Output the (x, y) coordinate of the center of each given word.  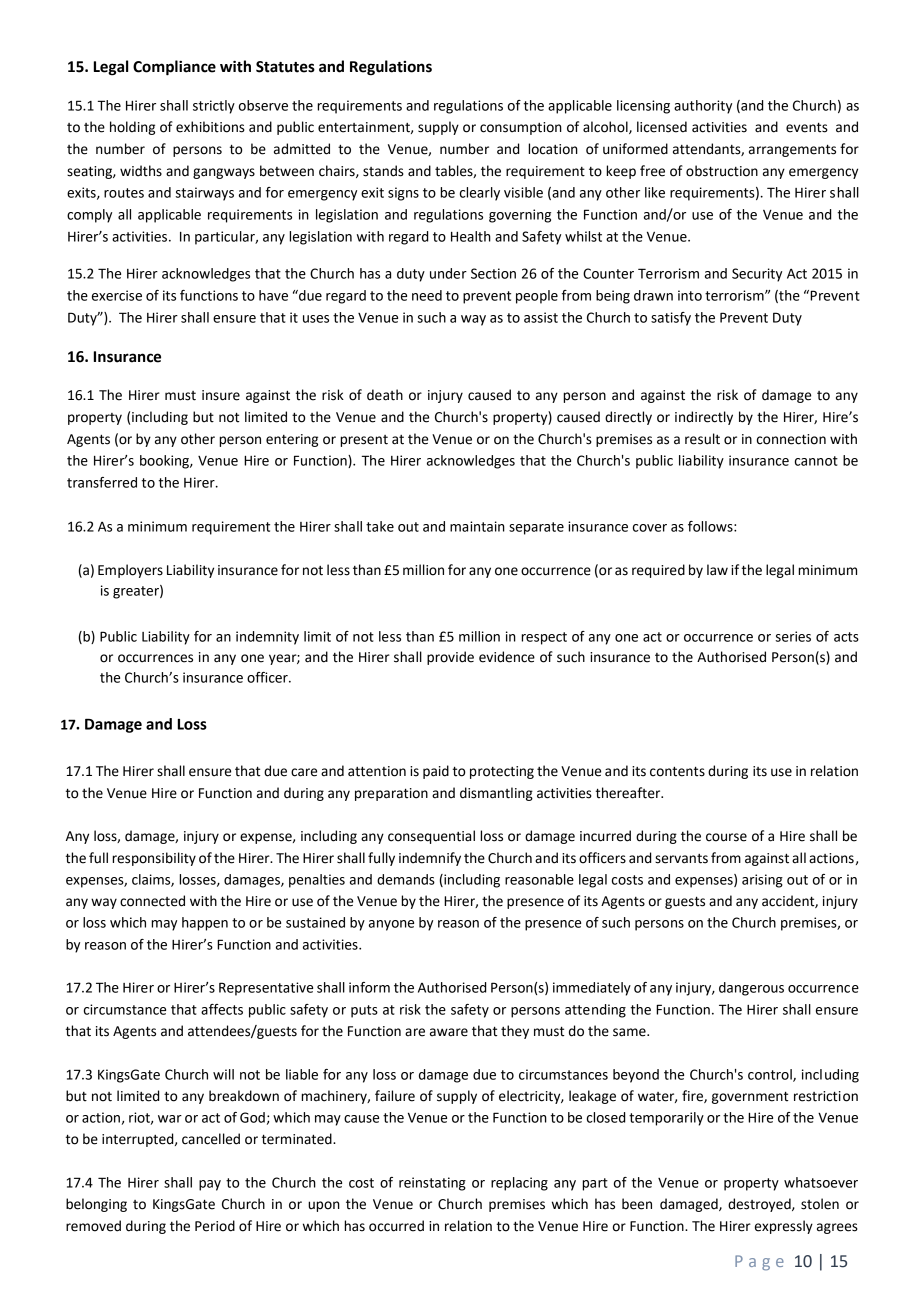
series (793, 636)
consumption (521, 128)
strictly (214, 107)
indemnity (267, 638)
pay (210, 1185)
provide (450, 658)
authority (703, 107)
